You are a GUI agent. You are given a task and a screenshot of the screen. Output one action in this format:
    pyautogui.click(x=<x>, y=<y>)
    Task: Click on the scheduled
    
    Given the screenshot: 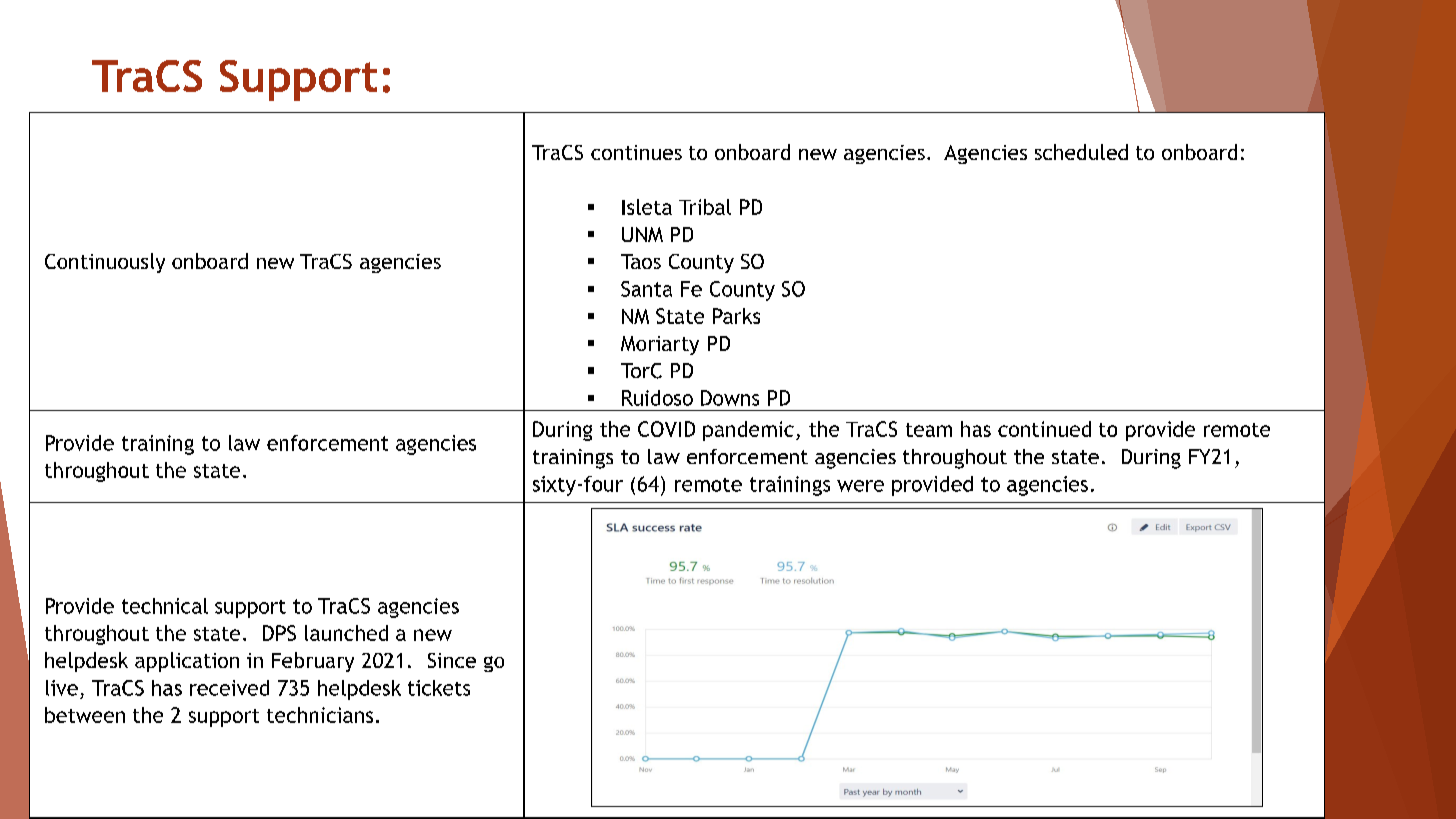 What is the action you would take?
    pyautogui.click(x=1081, y=152)
